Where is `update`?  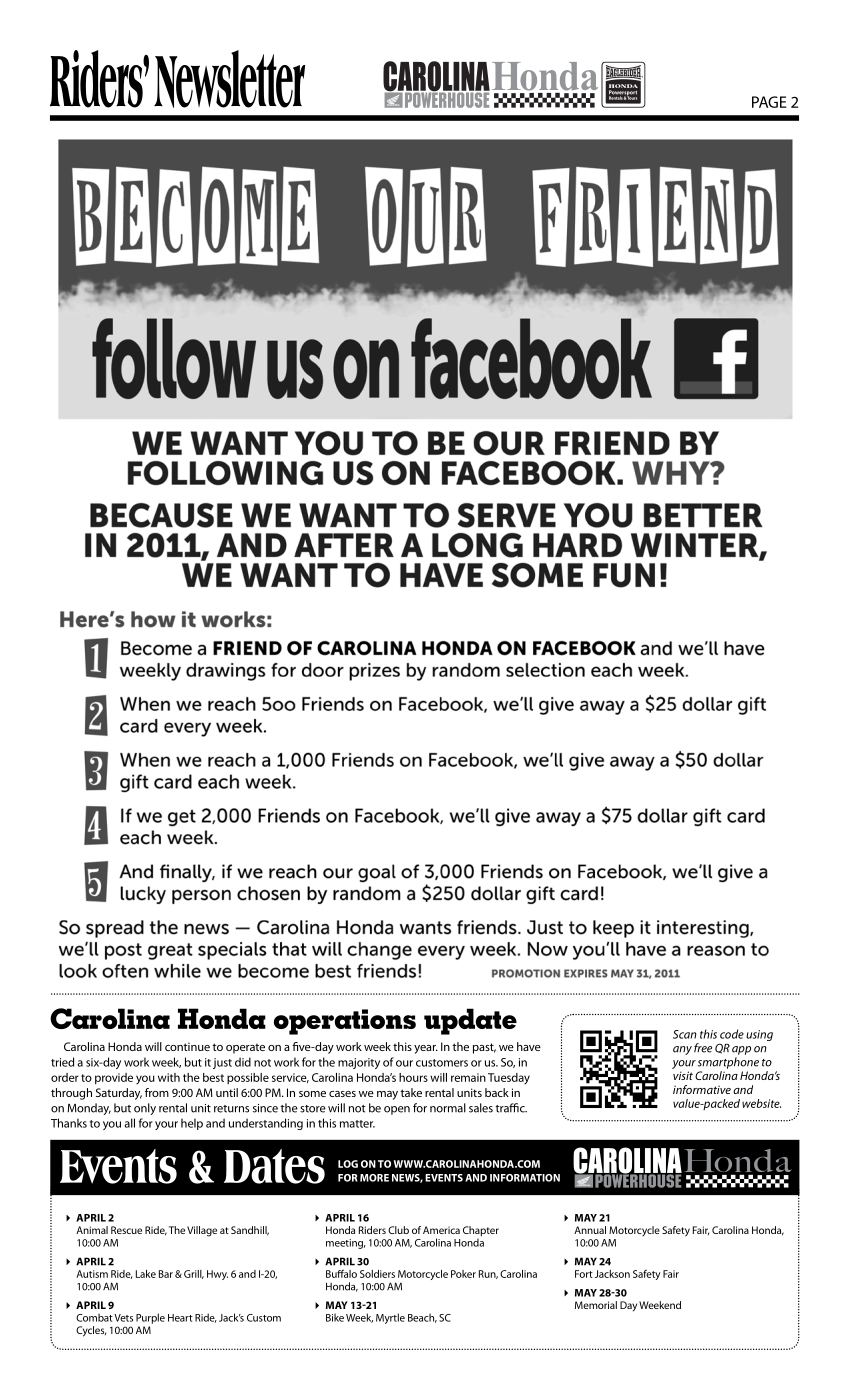 update is located at coordinates (470, 1021).
